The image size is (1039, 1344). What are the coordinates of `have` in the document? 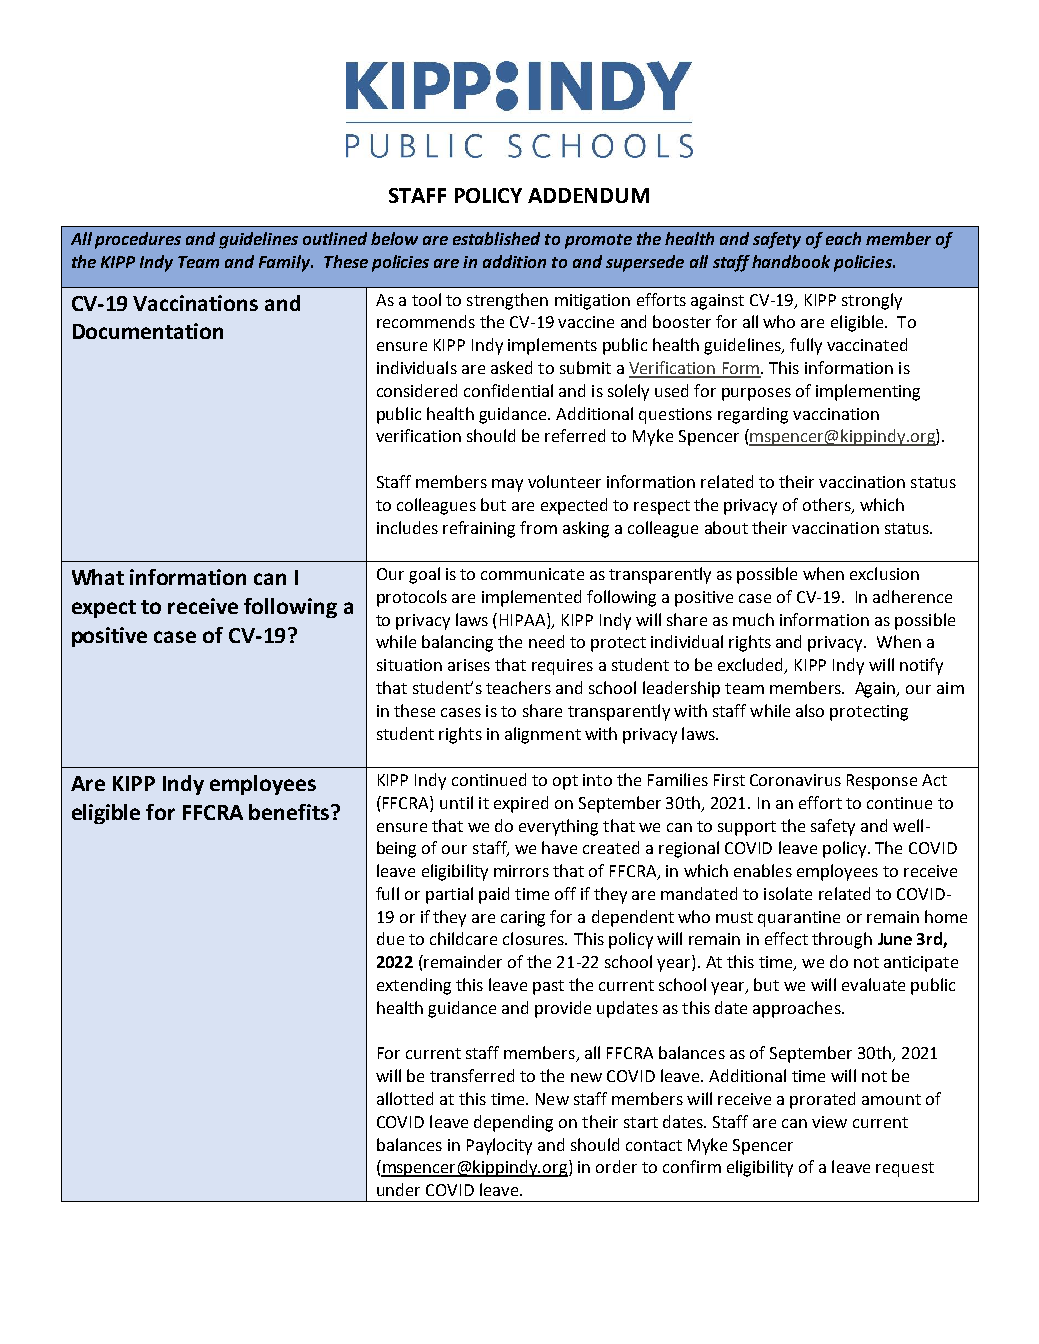 It's located at (559, 847).
